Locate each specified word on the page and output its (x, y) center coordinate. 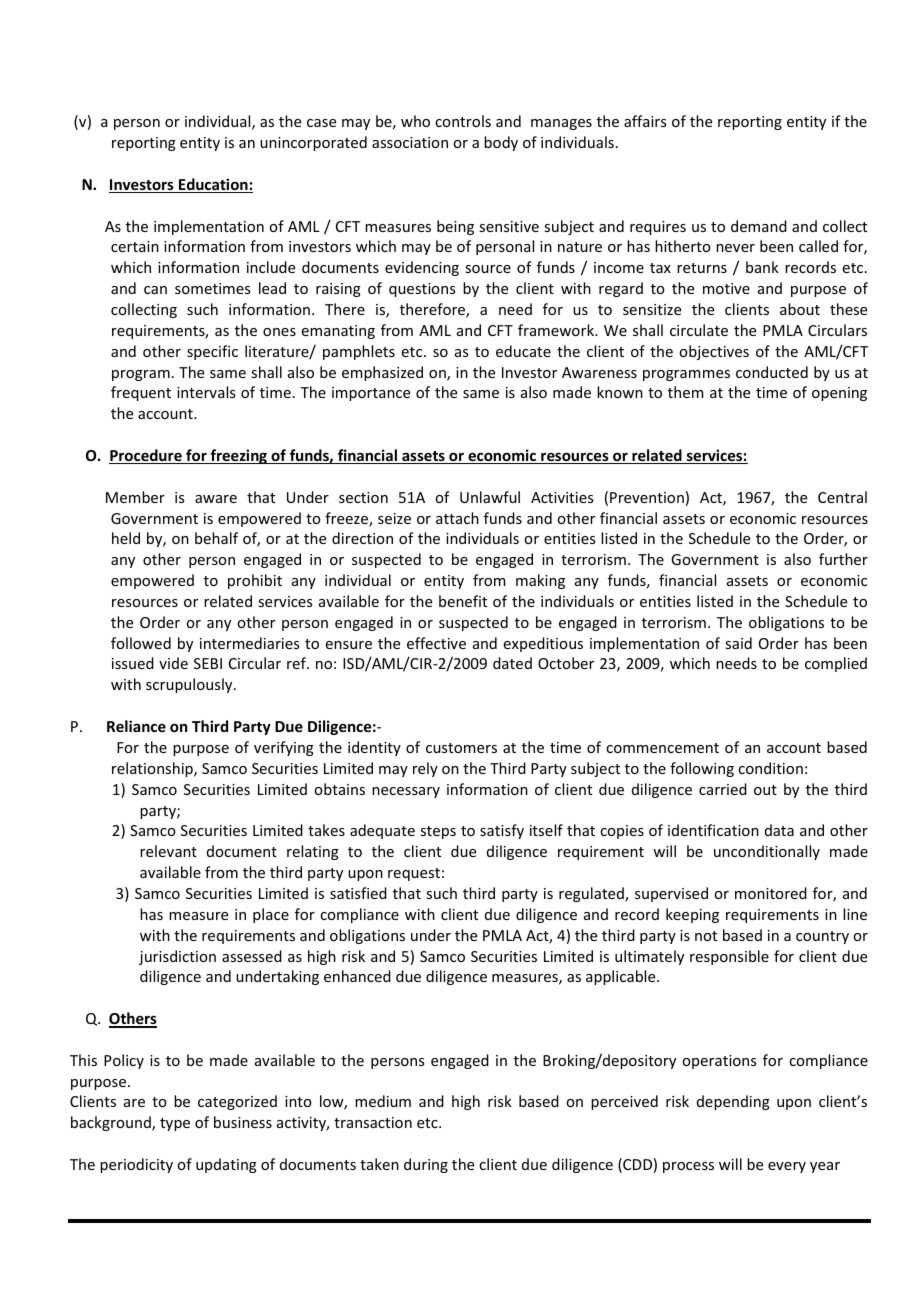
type (175, 1124)
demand (759, 226)
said (738, 643)
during (426, 1165)
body (501, 143)
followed (141, 643)
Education (213, 185)
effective (436, 643)
